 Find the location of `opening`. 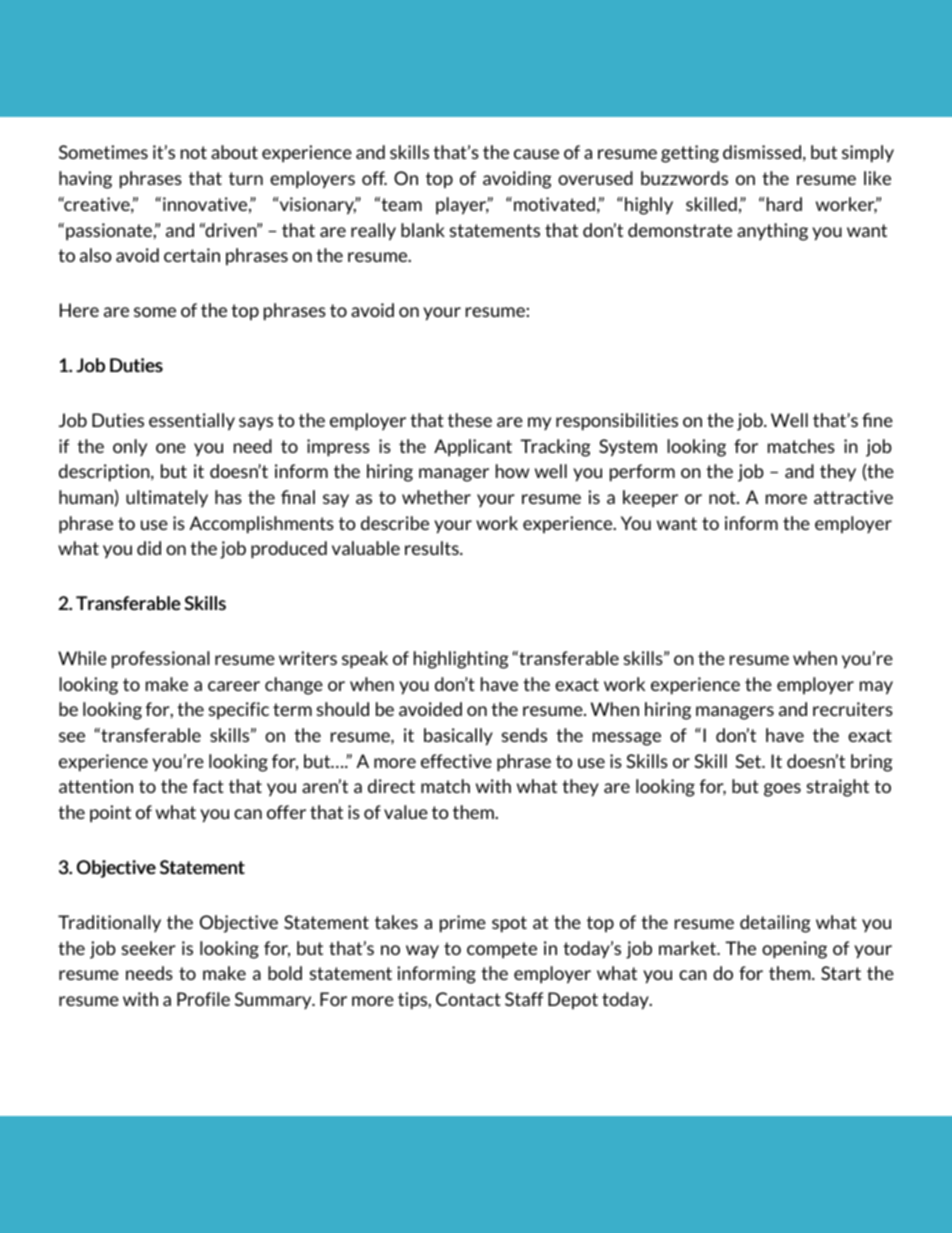

opening is located at coordinates (794, 950).
